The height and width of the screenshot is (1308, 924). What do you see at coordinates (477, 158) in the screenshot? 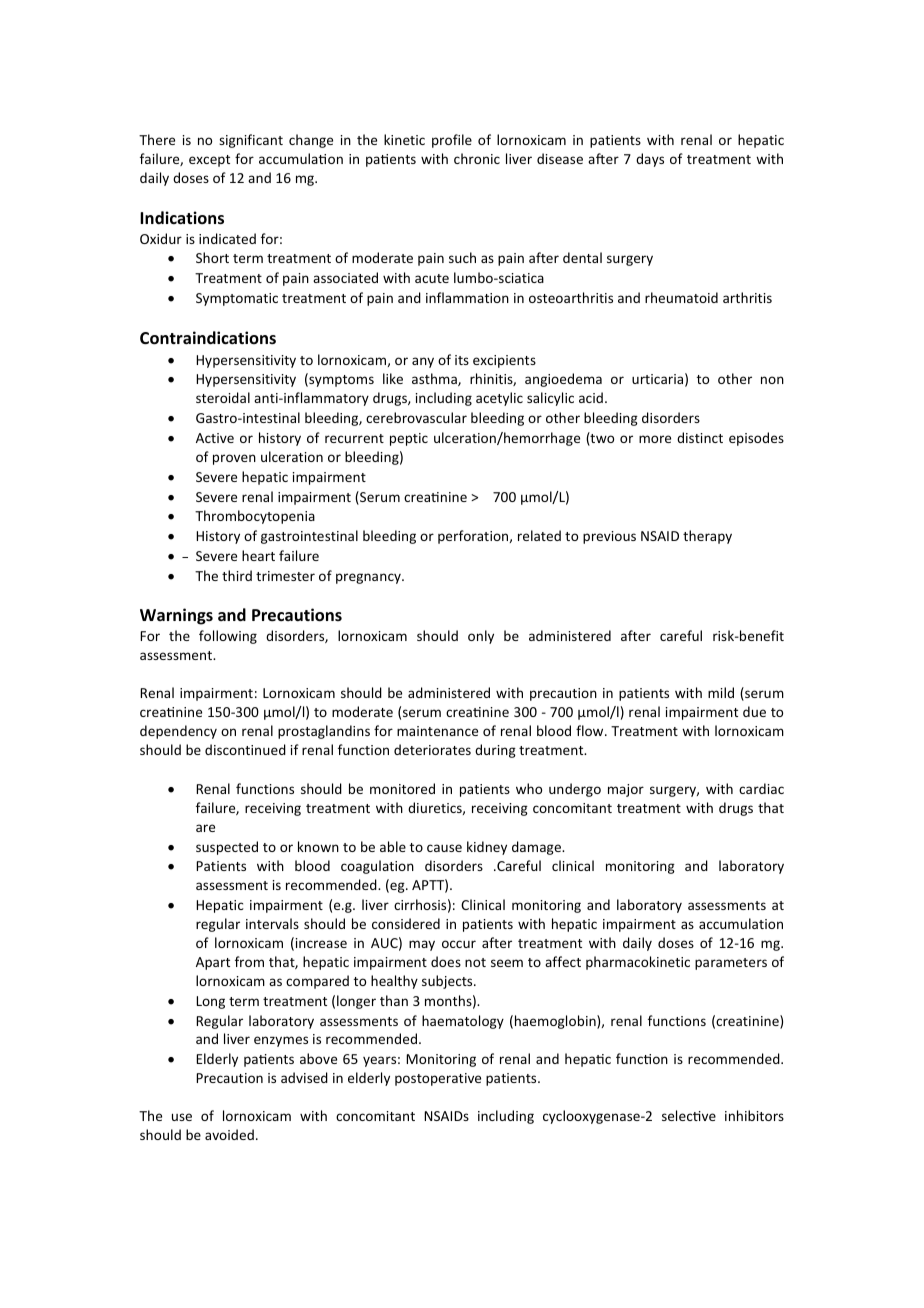
I see `chronic` at bounding box center [477, 158].
